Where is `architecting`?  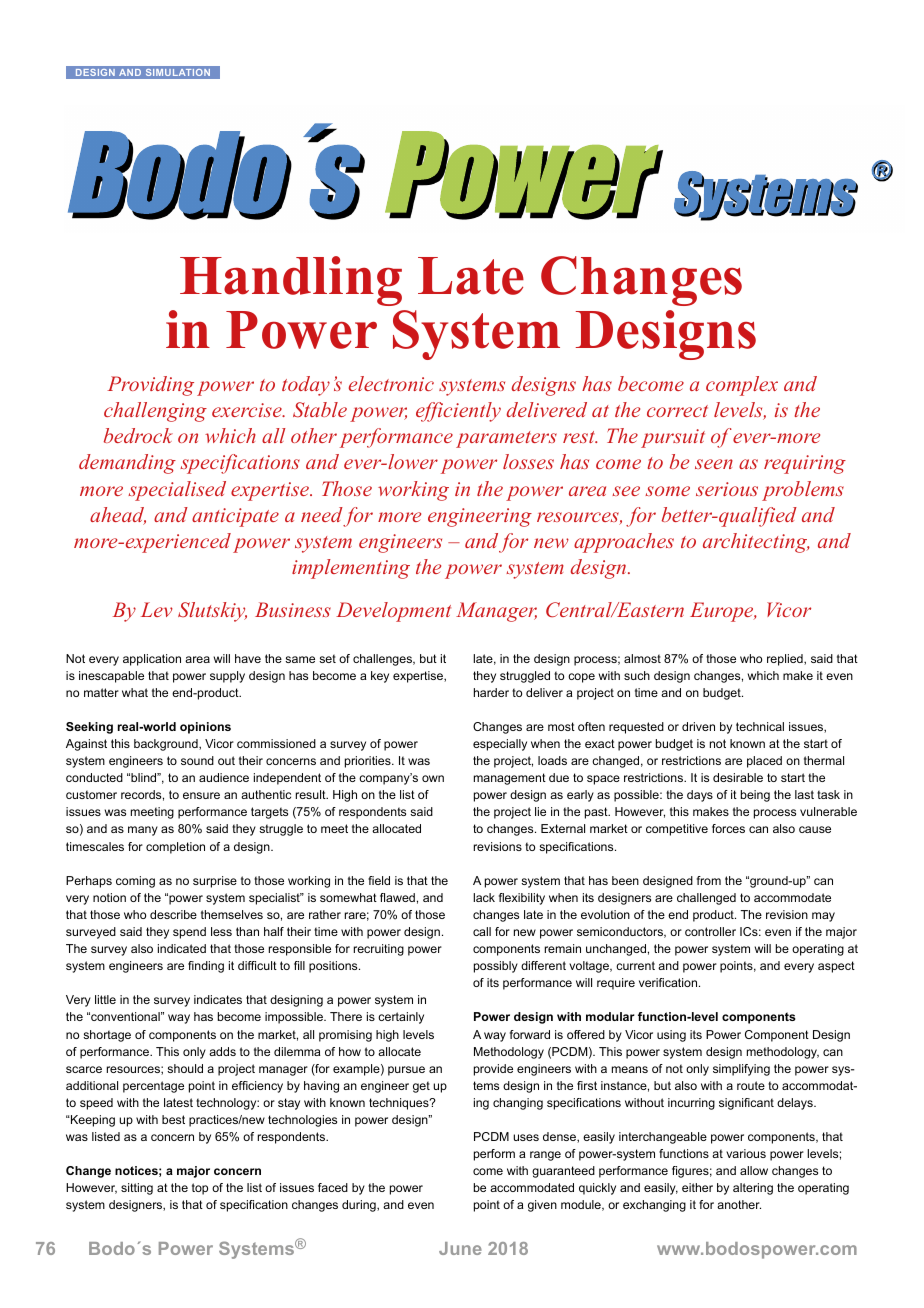
architecting is located at coordinates (756, 543).
